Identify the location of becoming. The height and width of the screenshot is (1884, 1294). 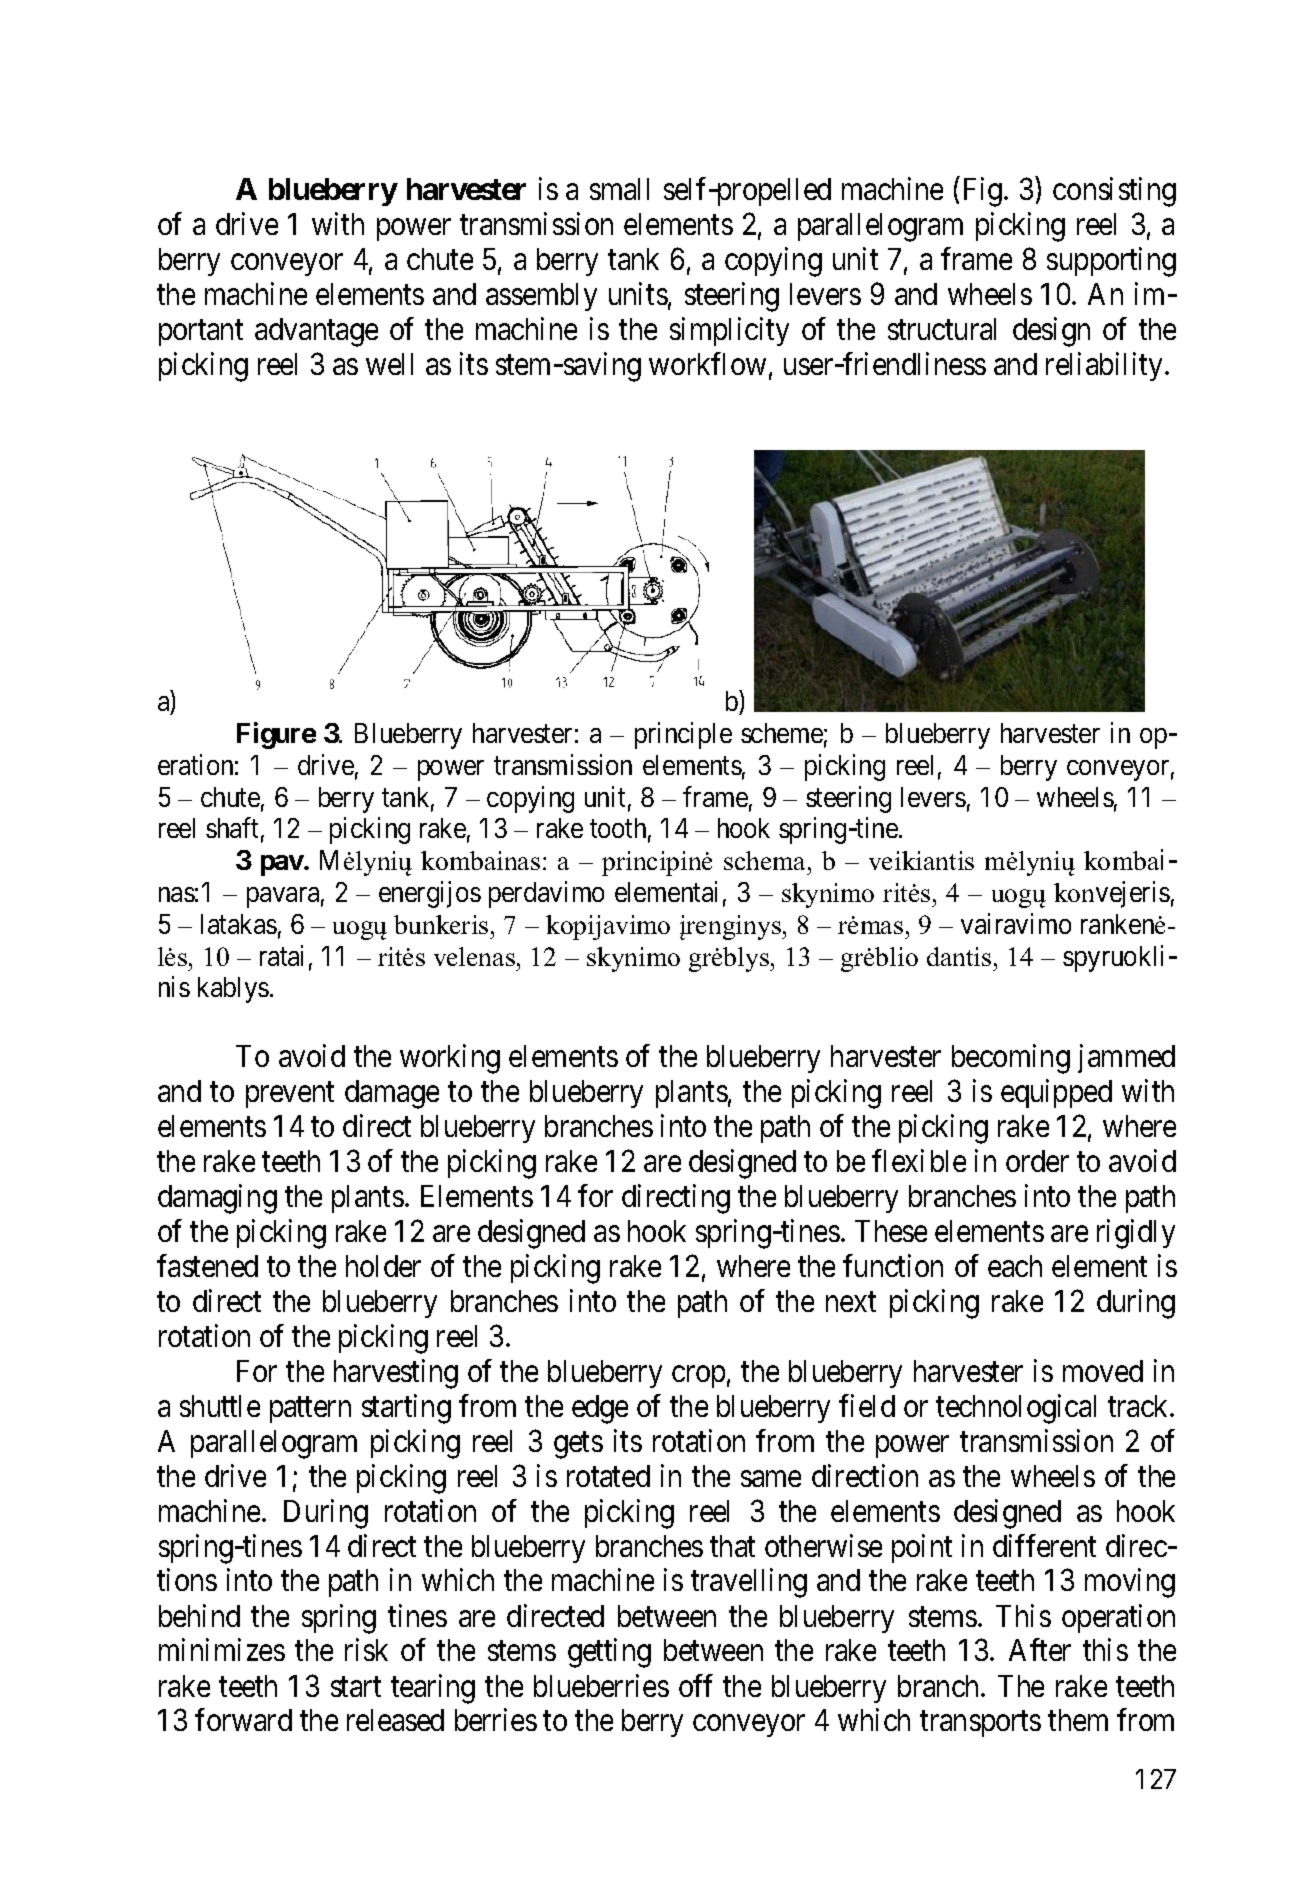
(1011, 1059).
